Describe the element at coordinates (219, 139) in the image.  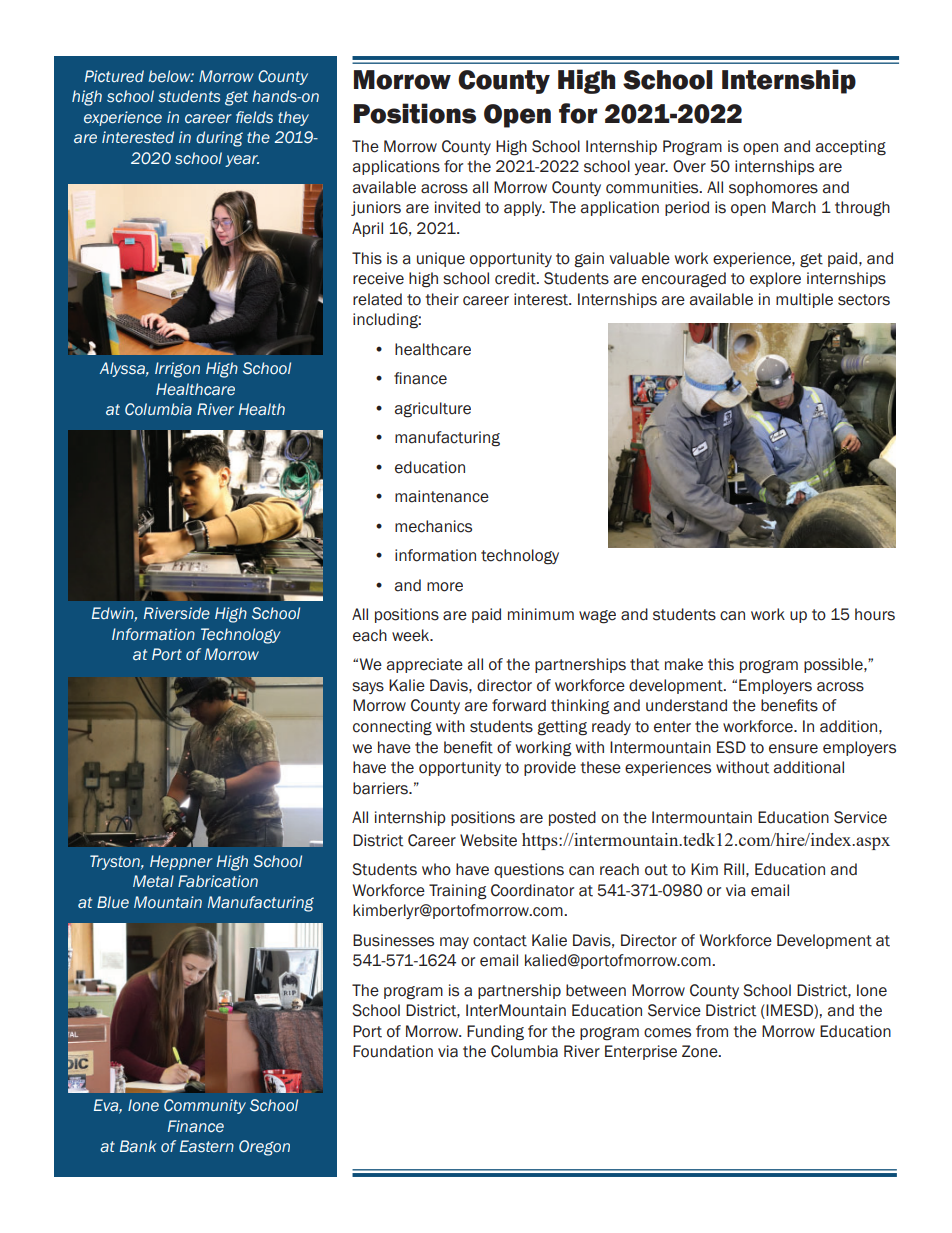
I see `during` at that location.
